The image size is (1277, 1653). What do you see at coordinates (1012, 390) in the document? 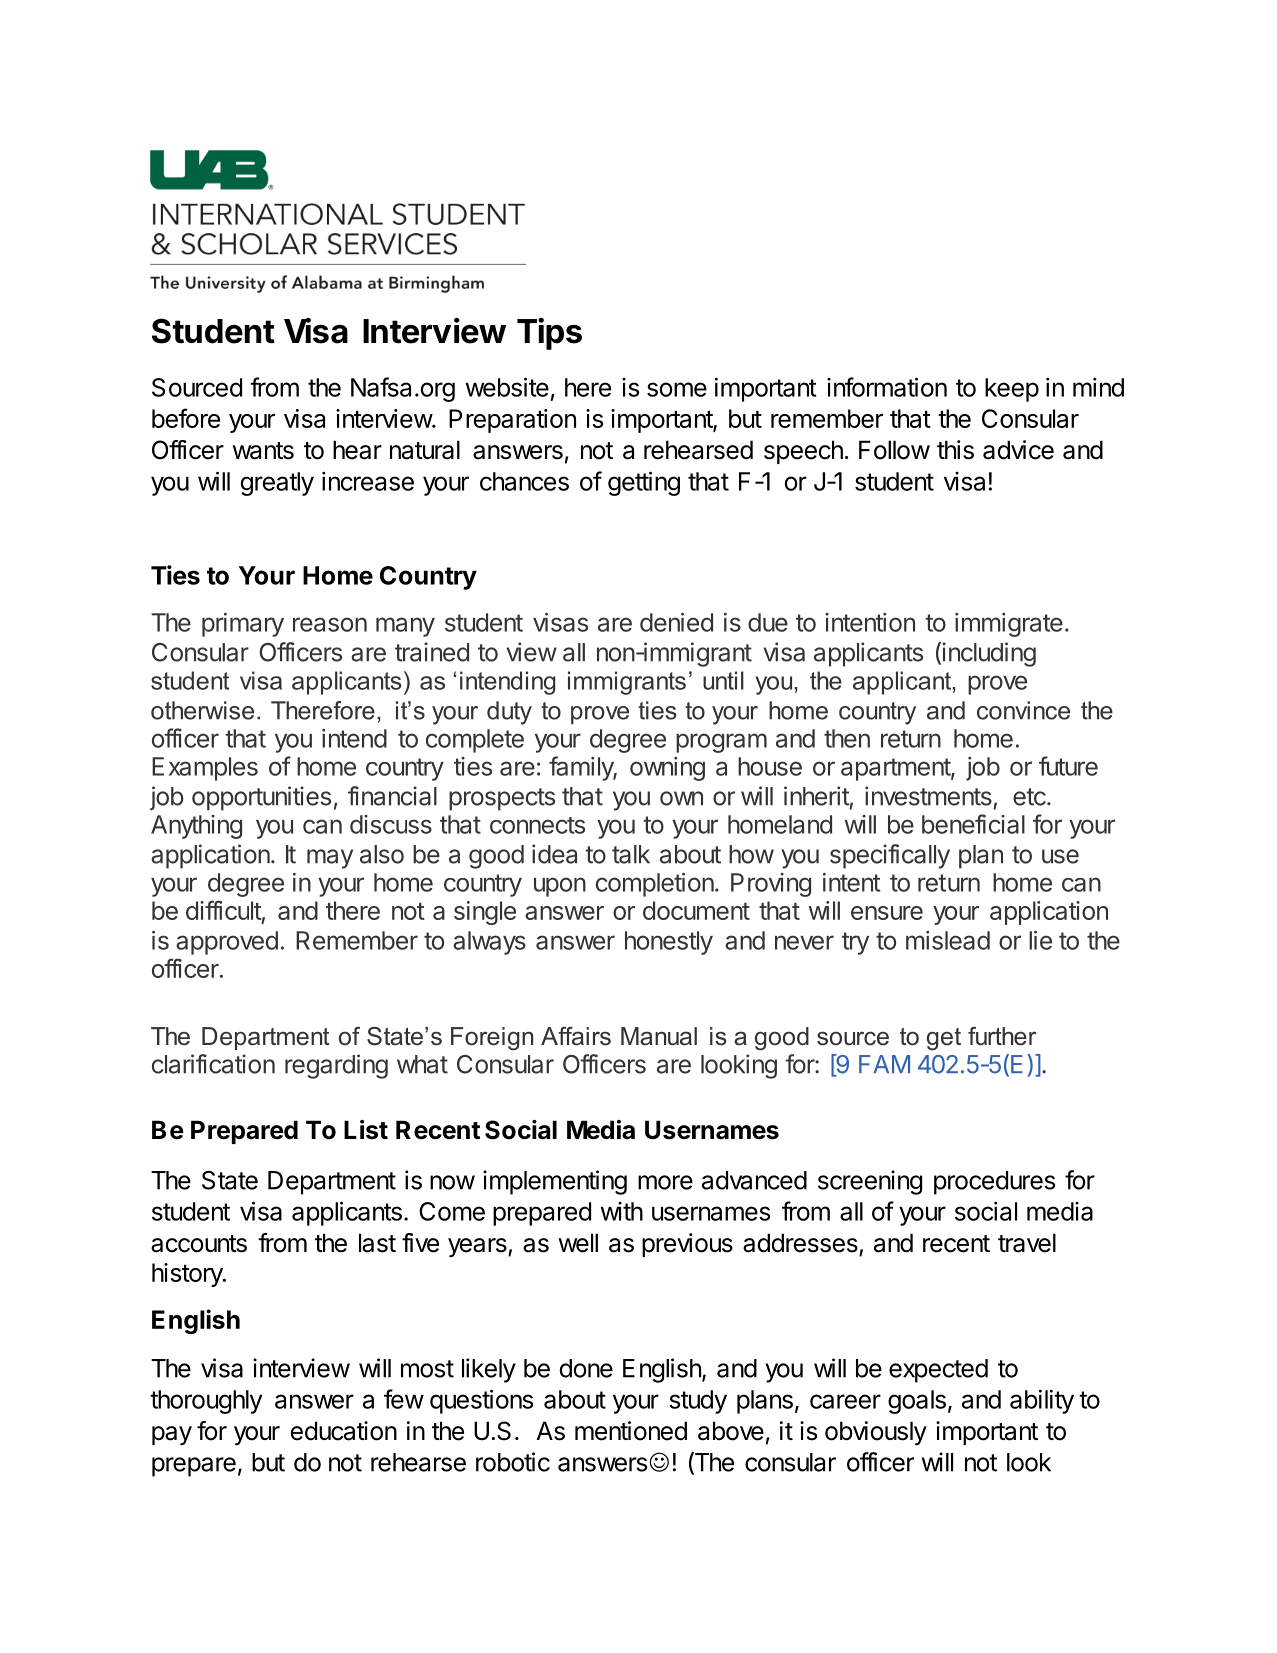
I see `keep` at bounding box center [1012, 390].
